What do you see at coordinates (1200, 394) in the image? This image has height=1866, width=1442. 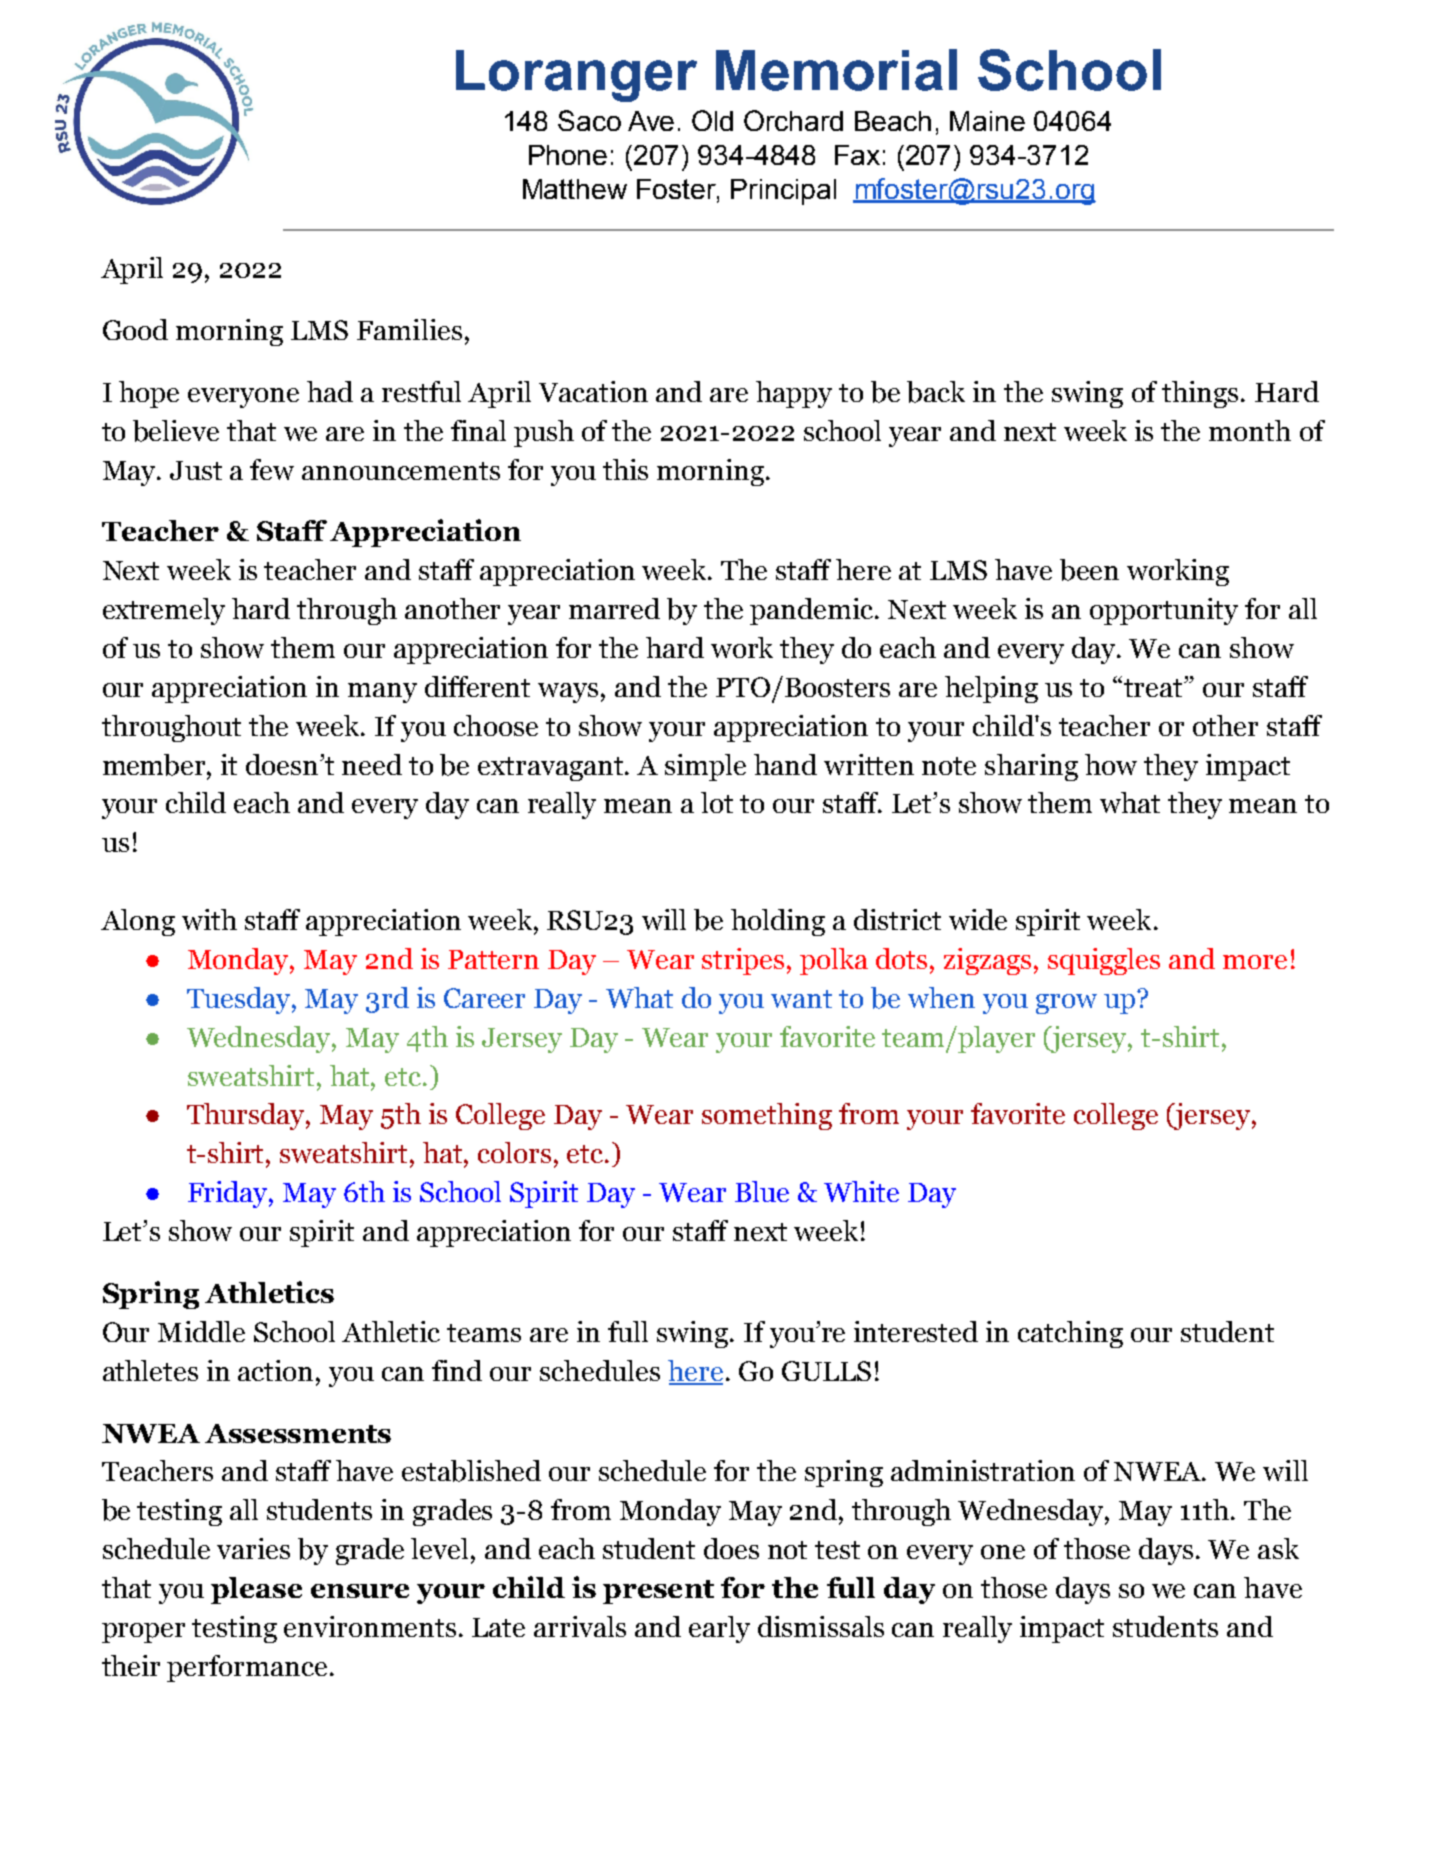 I see `things` at bounding box center [1200, 394].
